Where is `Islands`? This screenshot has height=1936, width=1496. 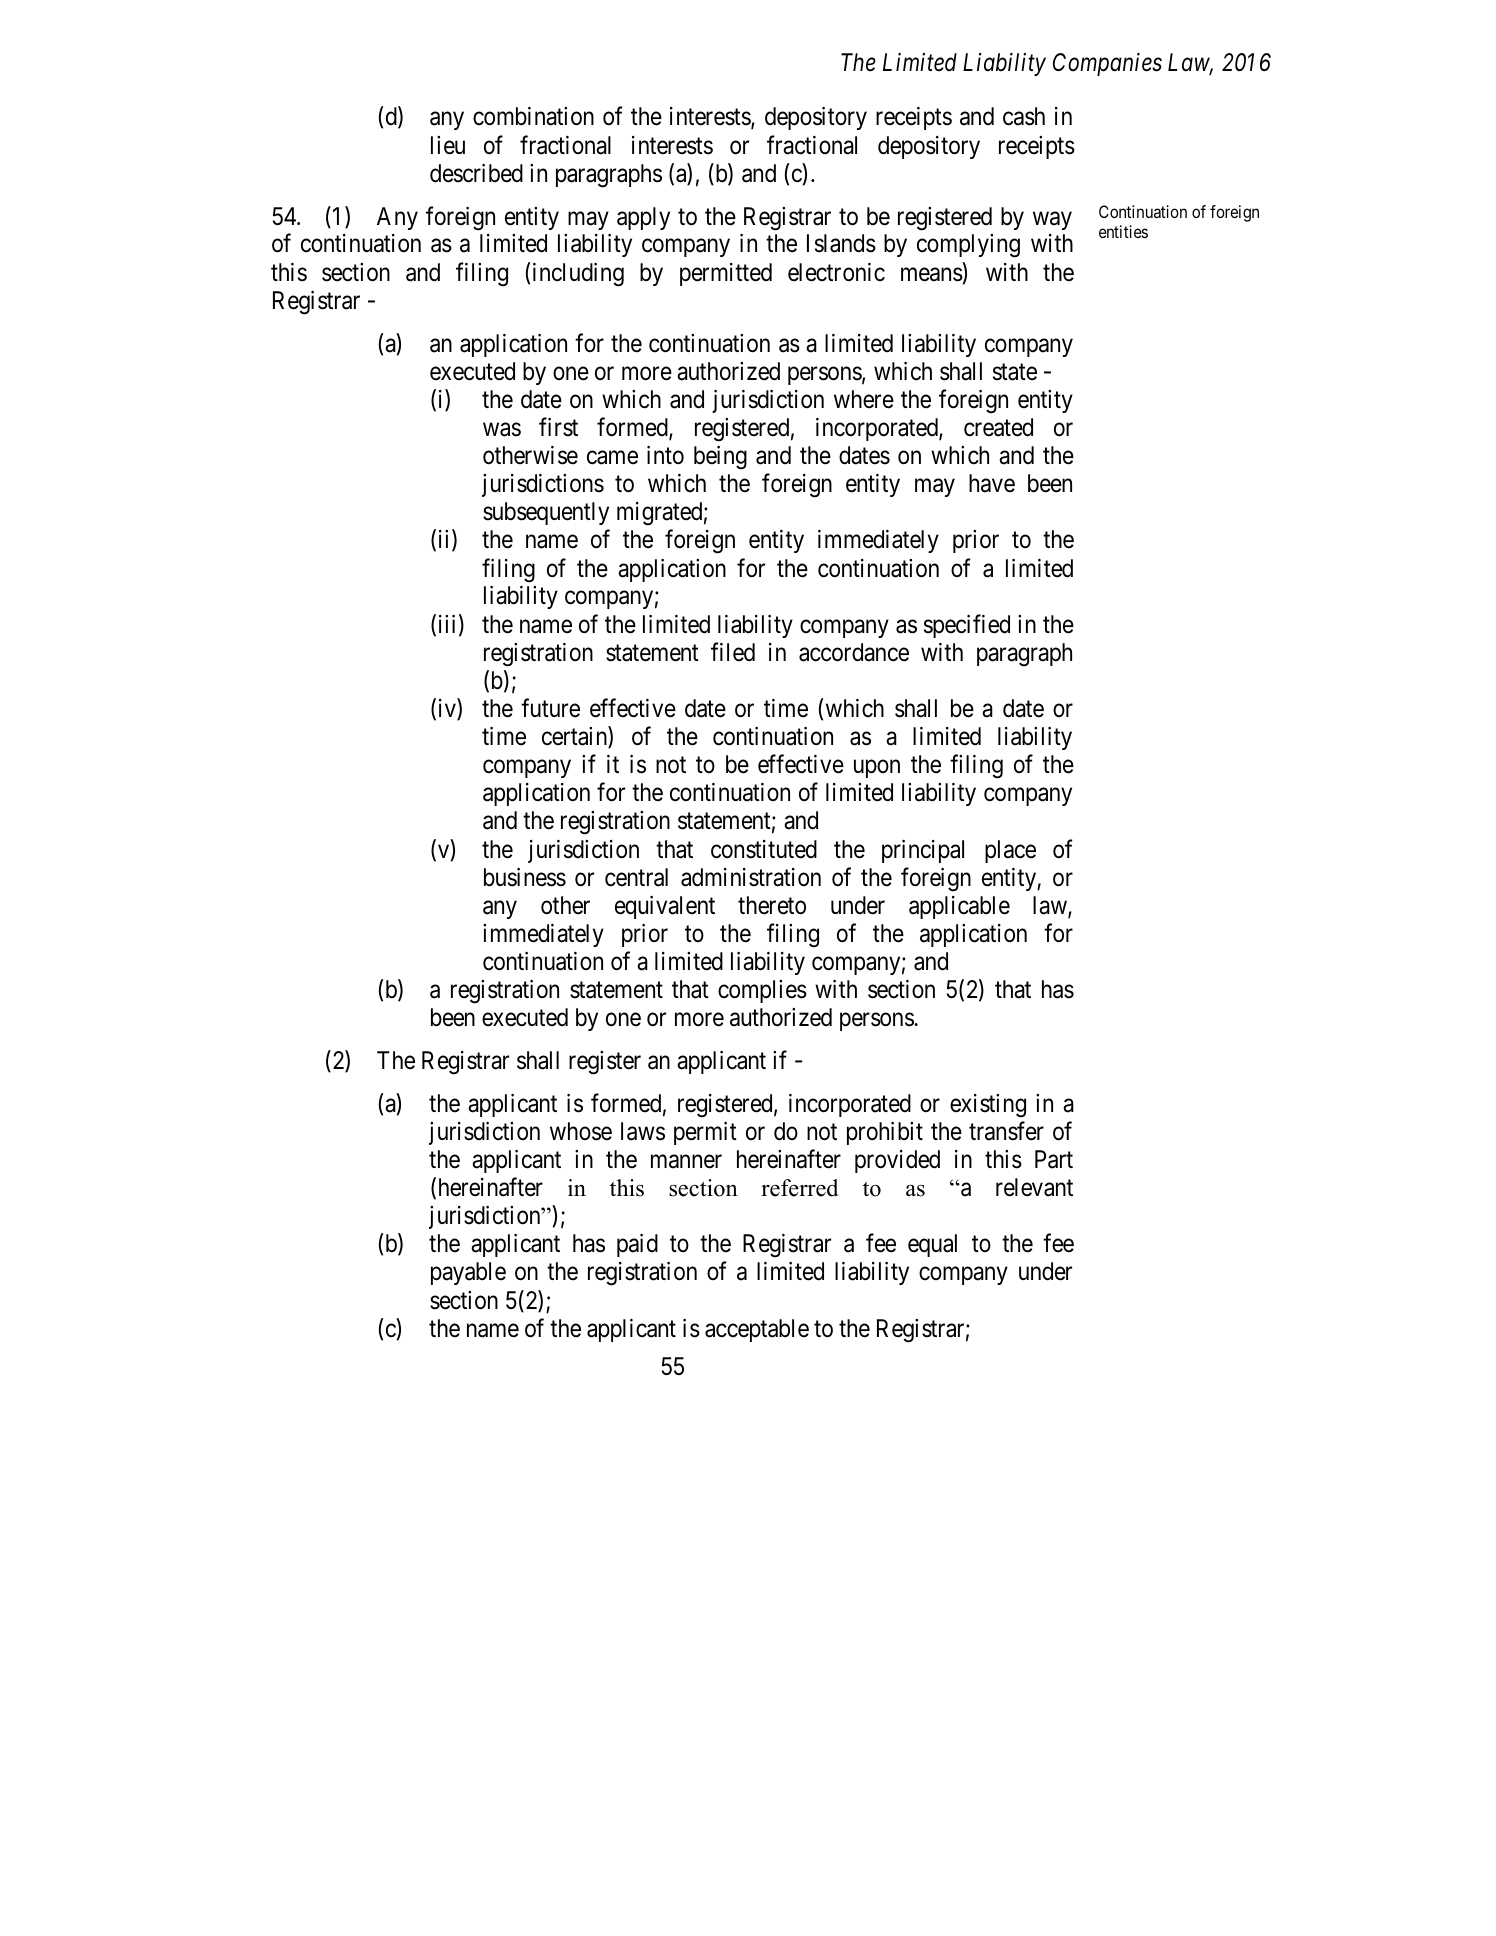
Islands is located at coordinates (841, 243).
